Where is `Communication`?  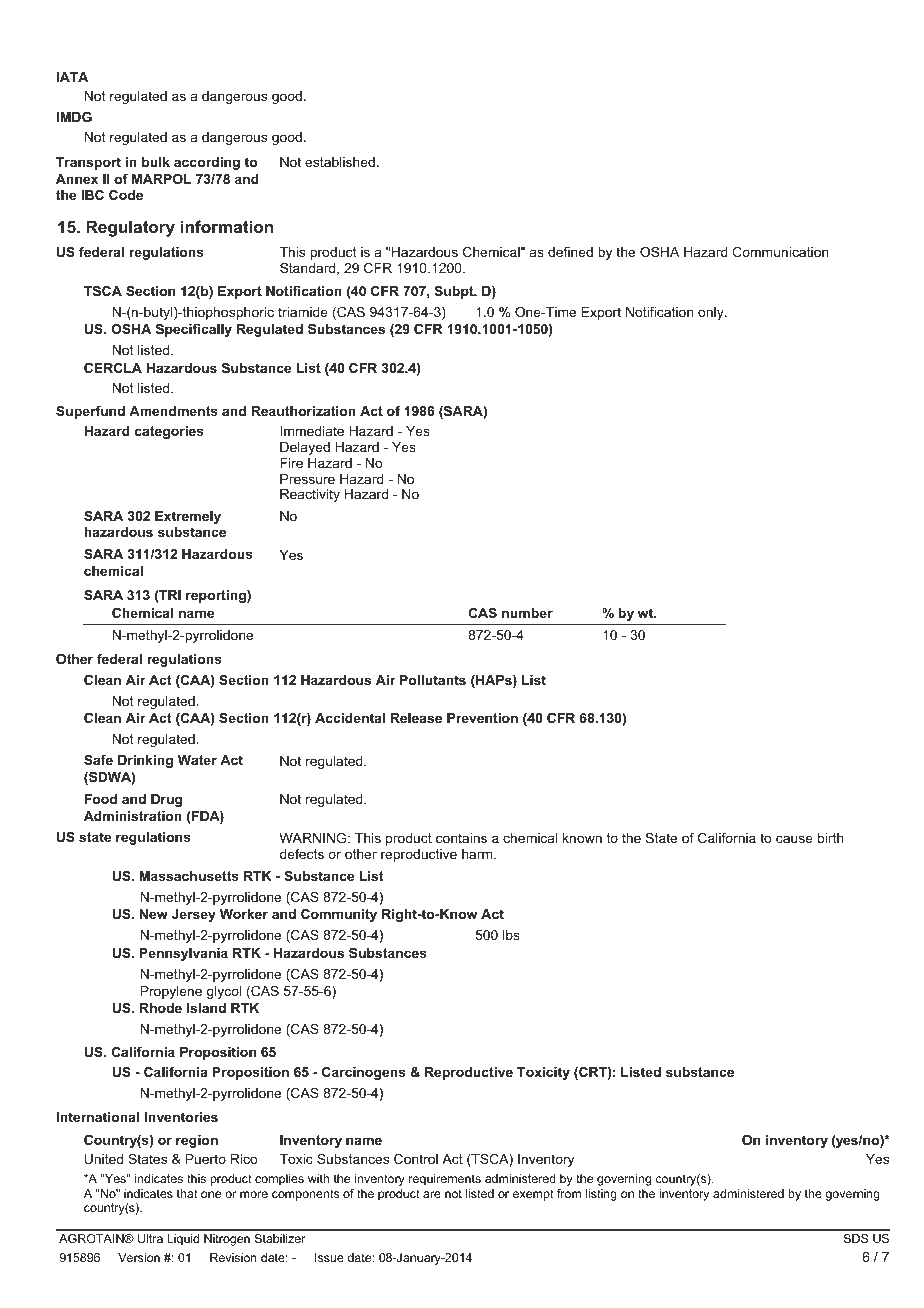
Communication is located at coordinates (780, 252).
